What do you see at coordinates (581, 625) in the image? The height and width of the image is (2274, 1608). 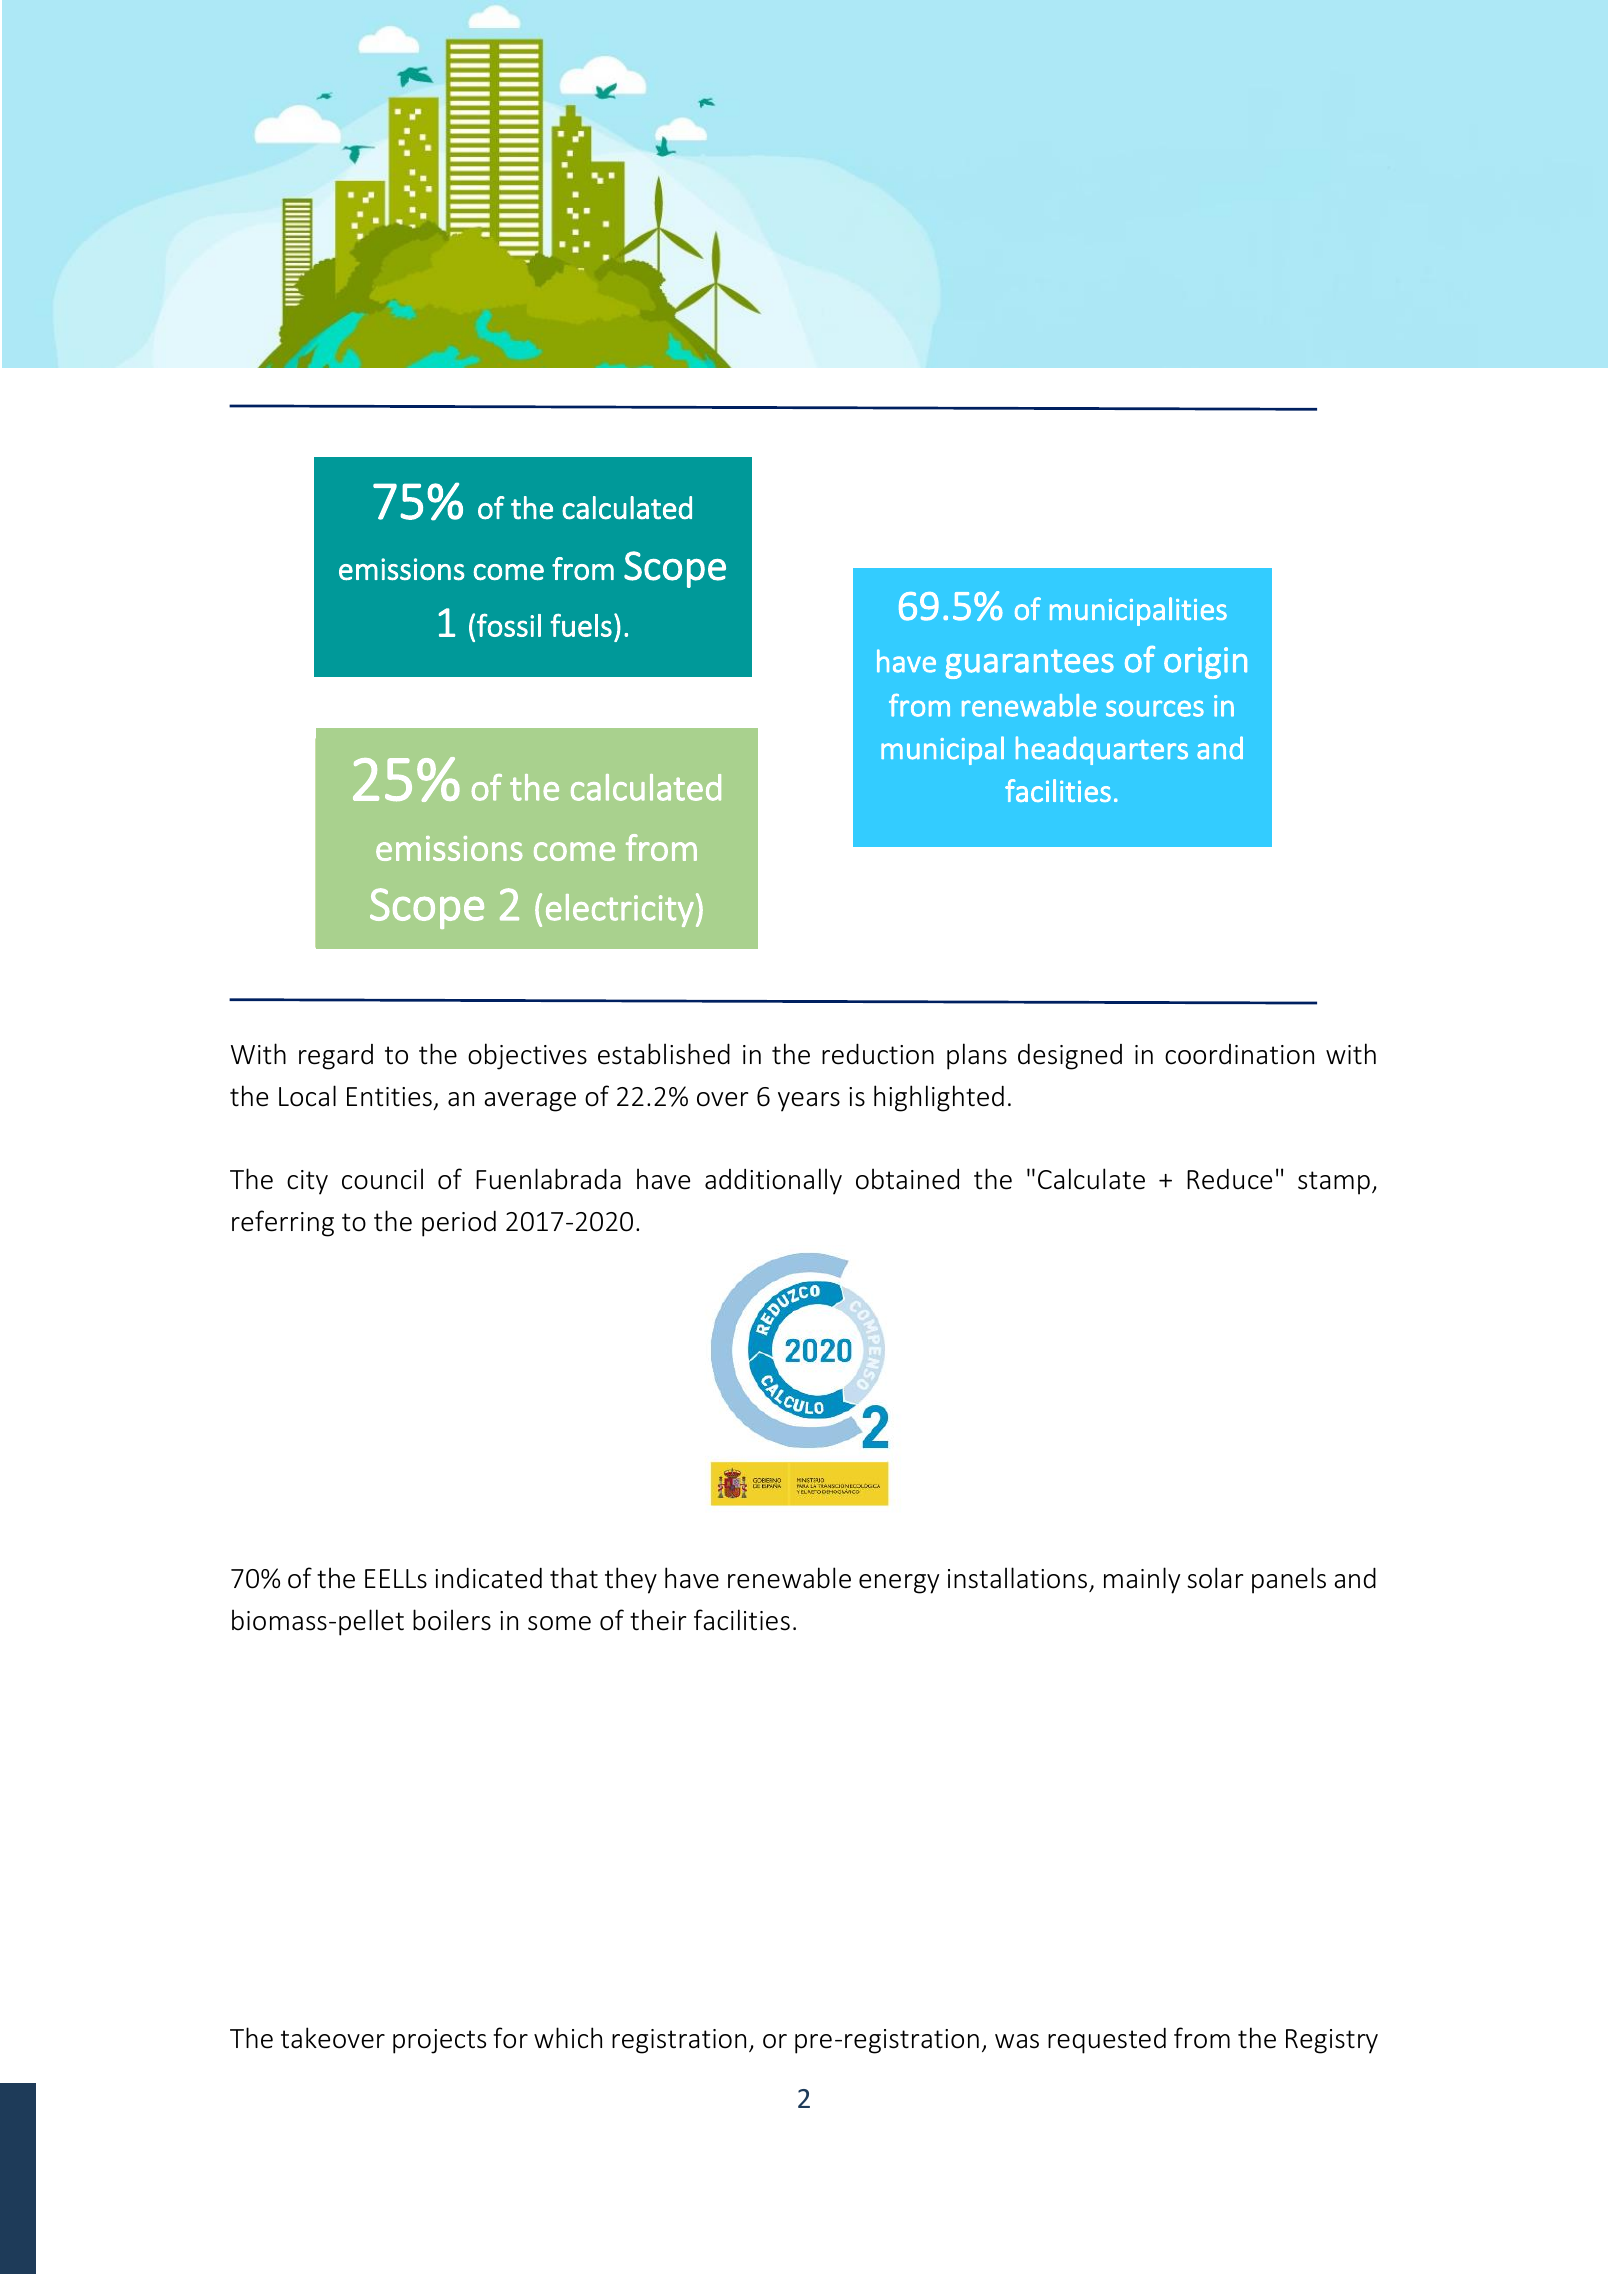 I see `fuels` at bounding box center [581, 625].
